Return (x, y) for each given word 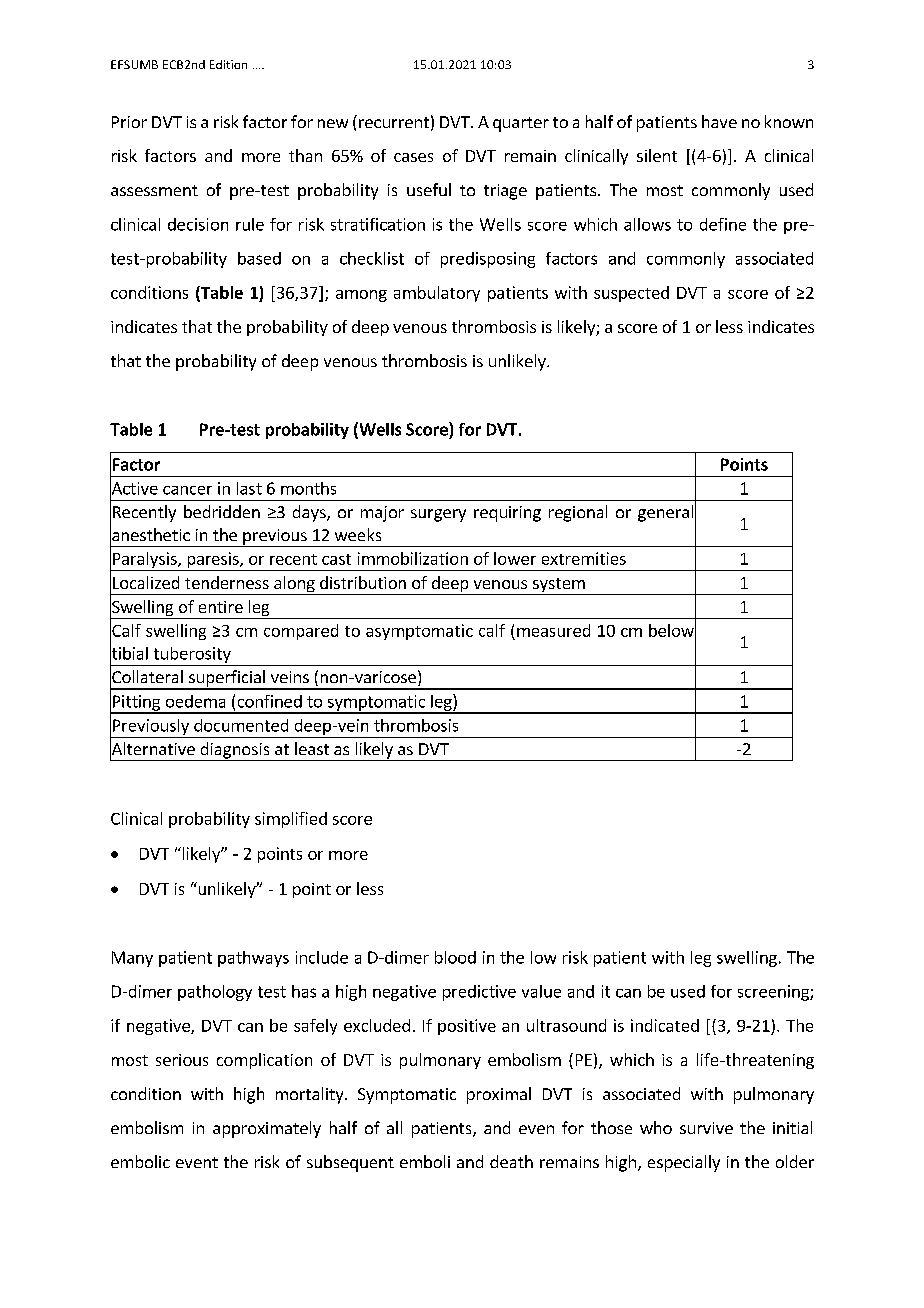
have (719, 121)
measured (553, 630)
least (312, 748)
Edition (228, 64)
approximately (267, 1129)
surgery (438, 515)
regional (578, 513)
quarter (521, 124)
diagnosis (235, 751)
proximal (499, 1095)
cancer (187, 490)
